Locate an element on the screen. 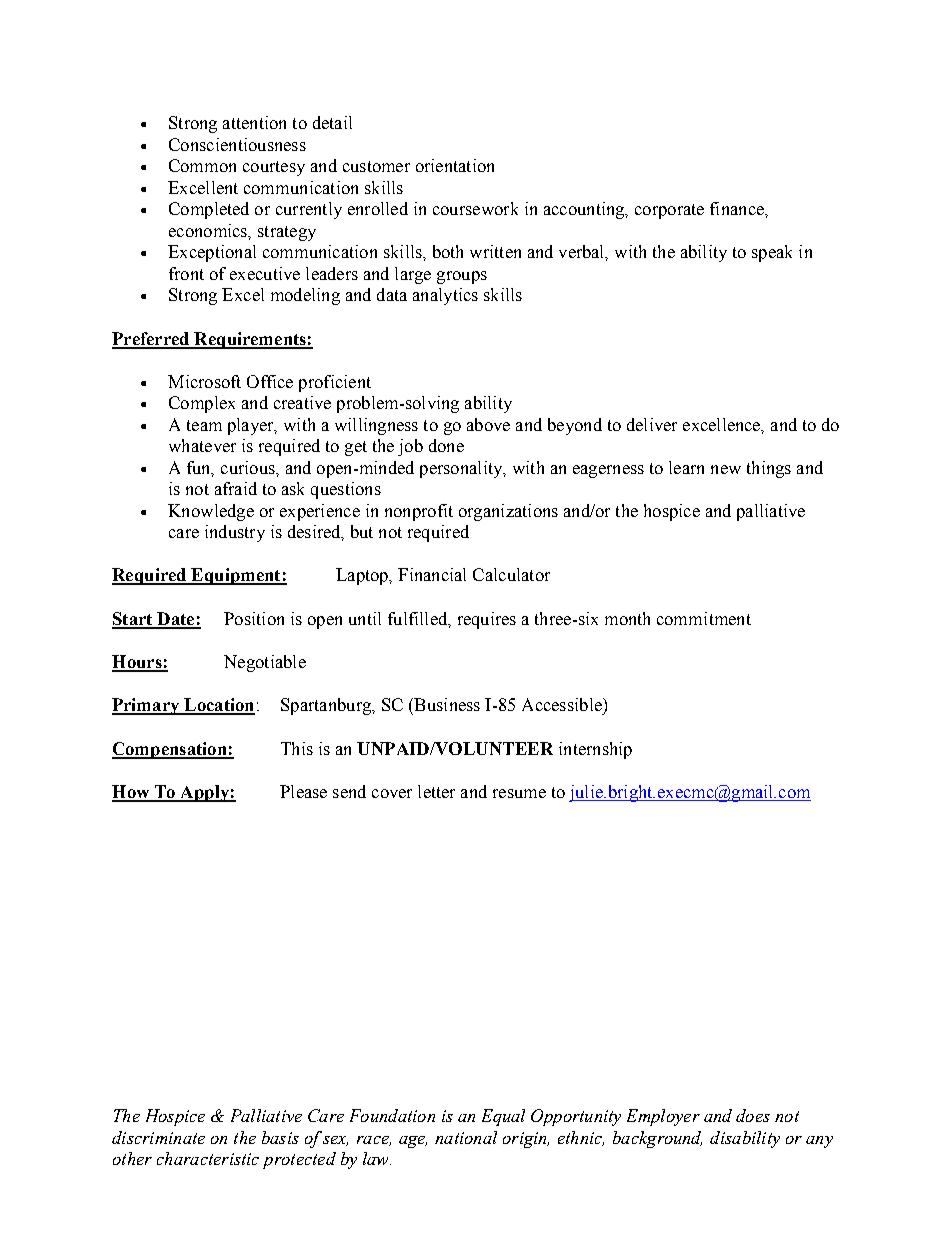 Image resolution: width=952 pixels, height=1233 pixels. above is located at coordinates (488, 424).
